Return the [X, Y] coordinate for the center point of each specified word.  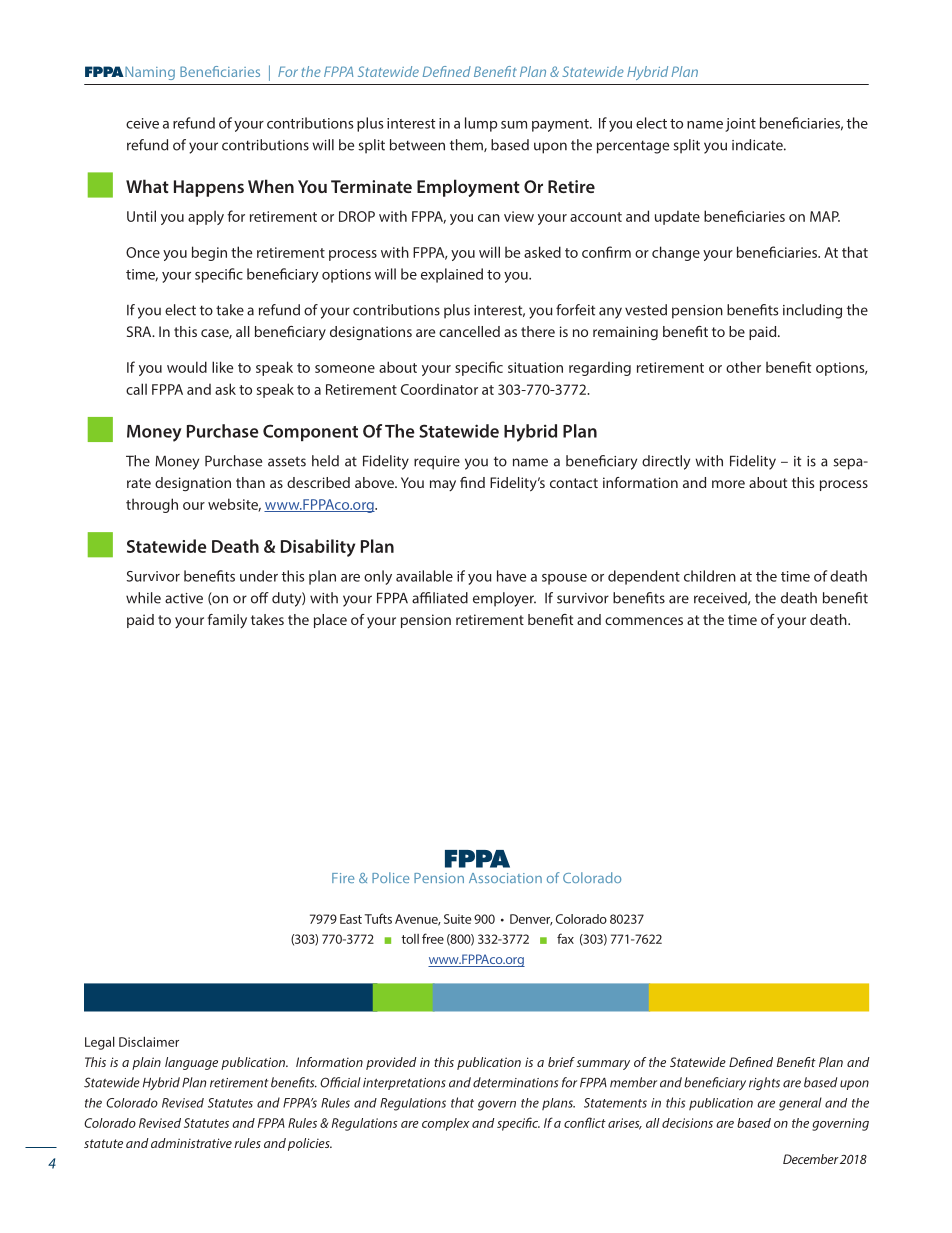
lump [481, 124]
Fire [343, 878]
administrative [191, 1143]
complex [445, 1124]
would [187, 367]
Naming [150, 73]
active [184, 598]
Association [505, 878]
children [710, 576]
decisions [687, 1123]
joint [740, 125]
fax [565, 938]
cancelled [469, 331]
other [743, 367]
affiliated [440, 598]
